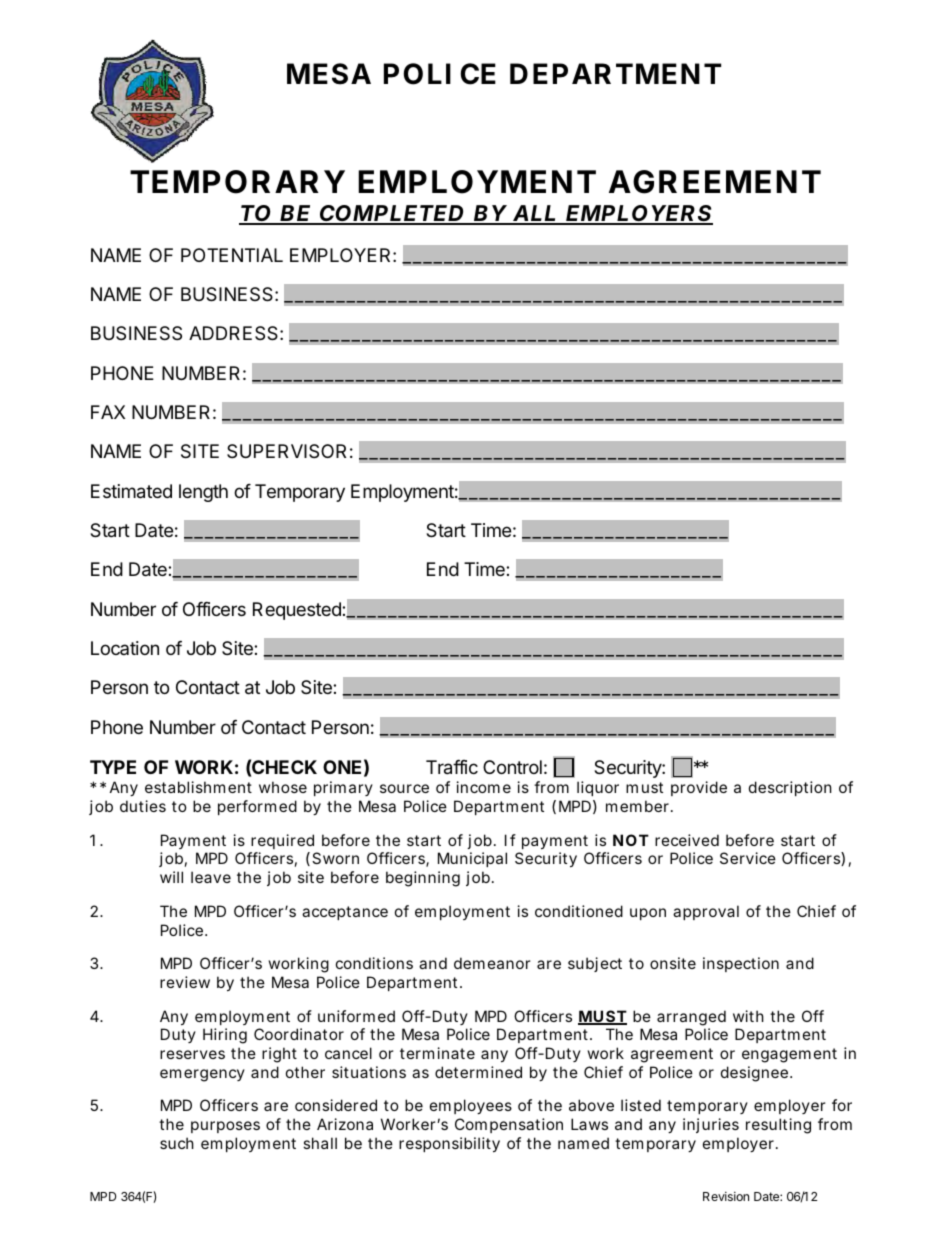  I want to click on such, so click(177, 1143).
